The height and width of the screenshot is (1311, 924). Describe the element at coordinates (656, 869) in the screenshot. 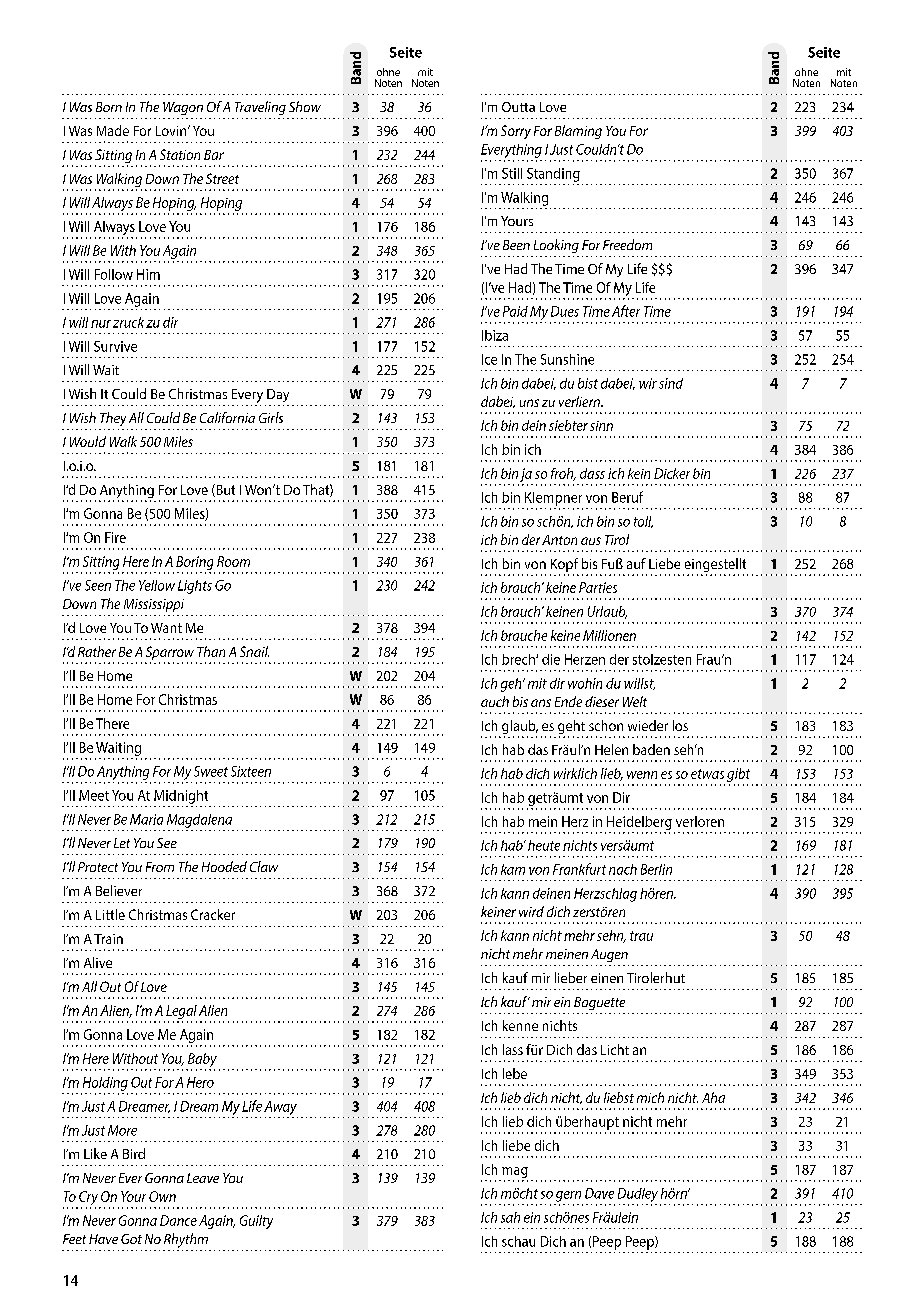

I see `Berlin` at that location.
